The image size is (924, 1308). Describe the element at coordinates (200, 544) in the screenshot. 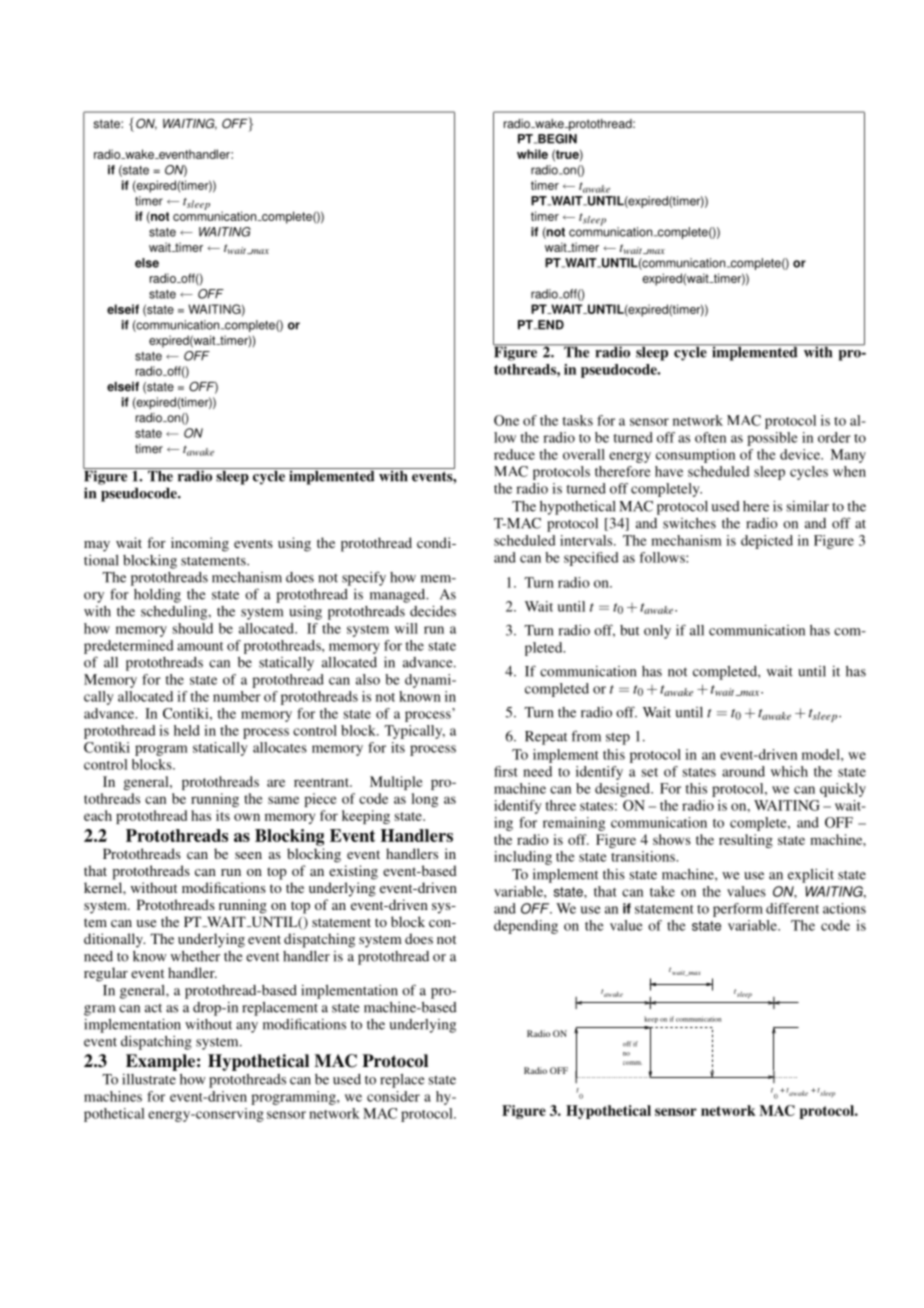

I see `incoming` at that location.
